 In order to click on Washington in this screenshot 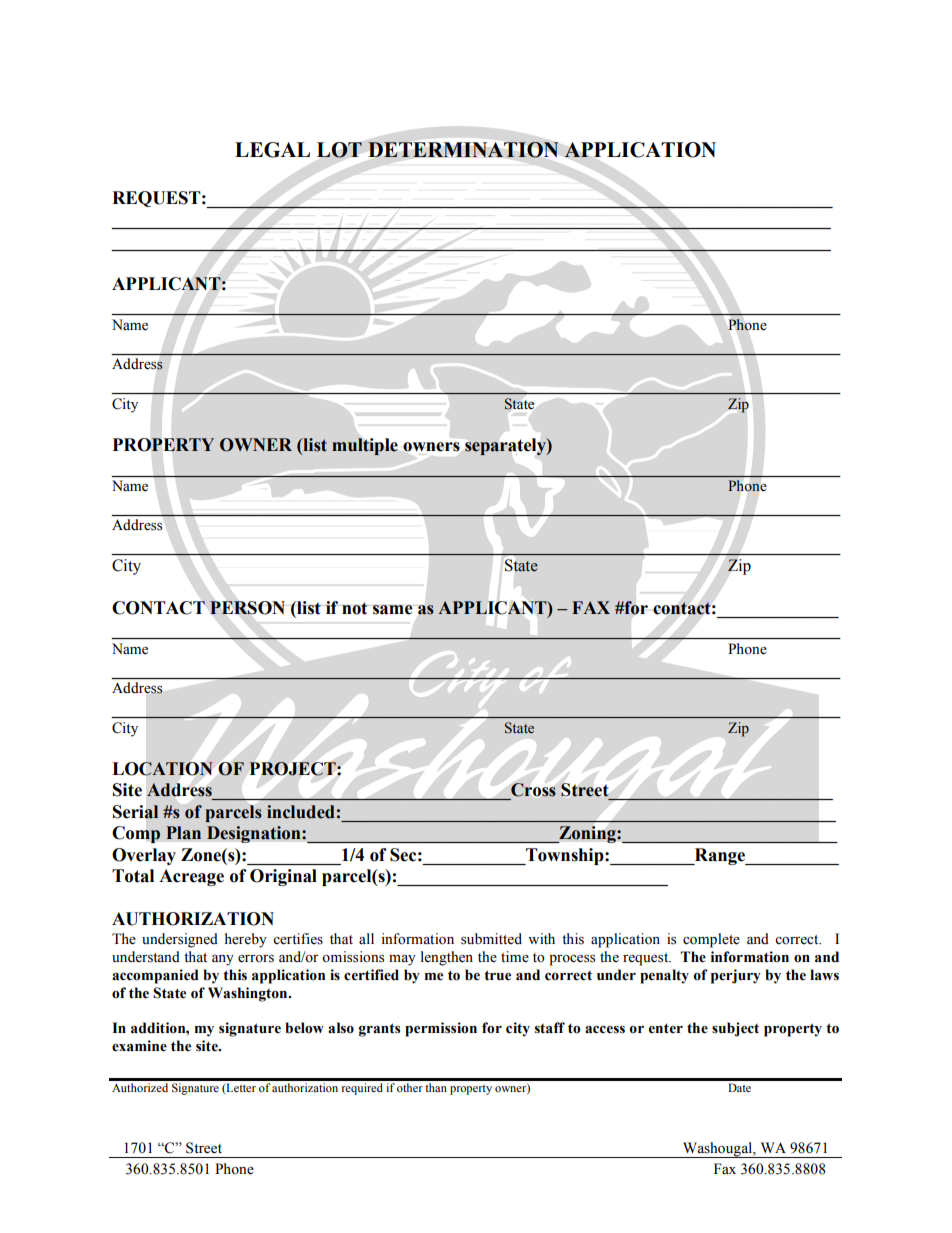, I will do `click(249, 994)`.
